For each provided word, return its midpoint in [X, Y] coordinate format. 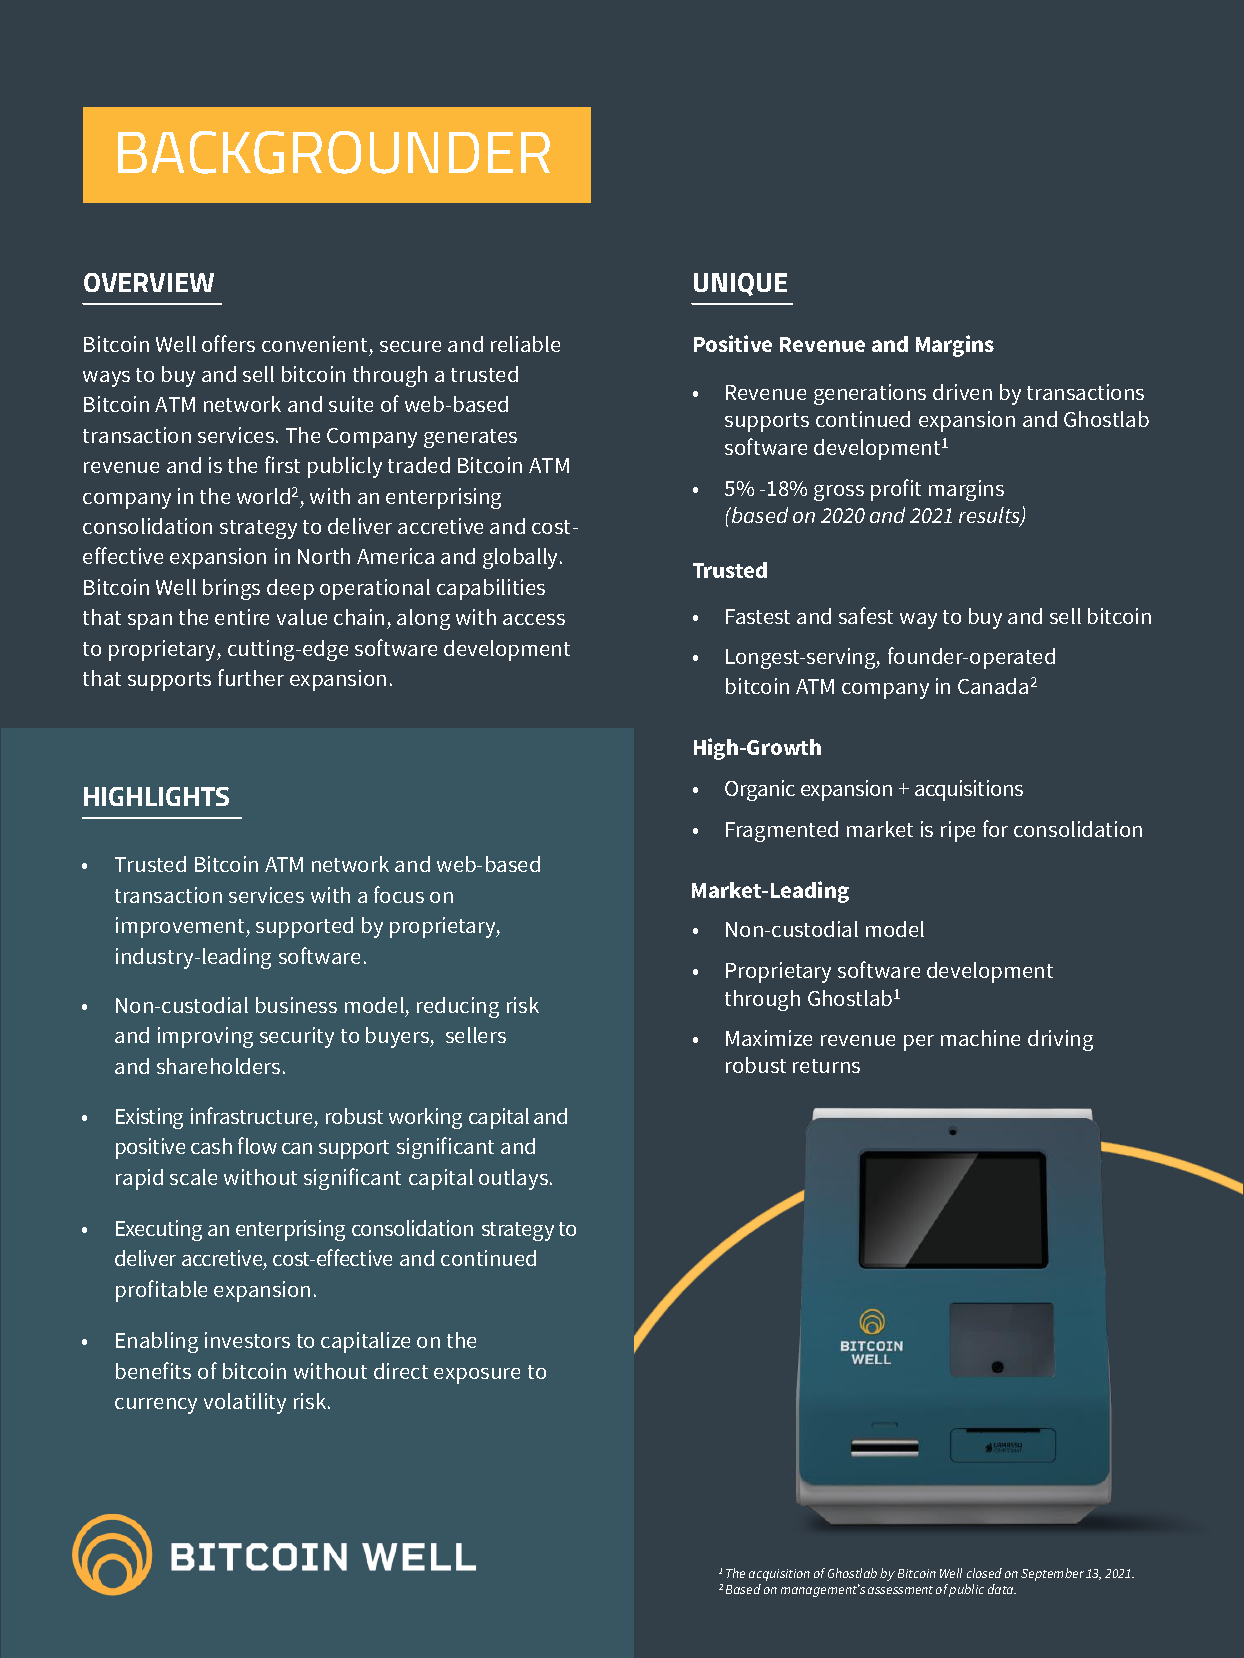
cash [211, 1146]
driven [962, 392]
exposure [477, 1376]
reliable [525, 344]
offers [228, 343]
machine [980, 1038]
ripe [958, 831]
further [251, 677]
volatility [245, 1403]
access [534, 619]
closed [984, 1573]
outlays [513, 1179]
